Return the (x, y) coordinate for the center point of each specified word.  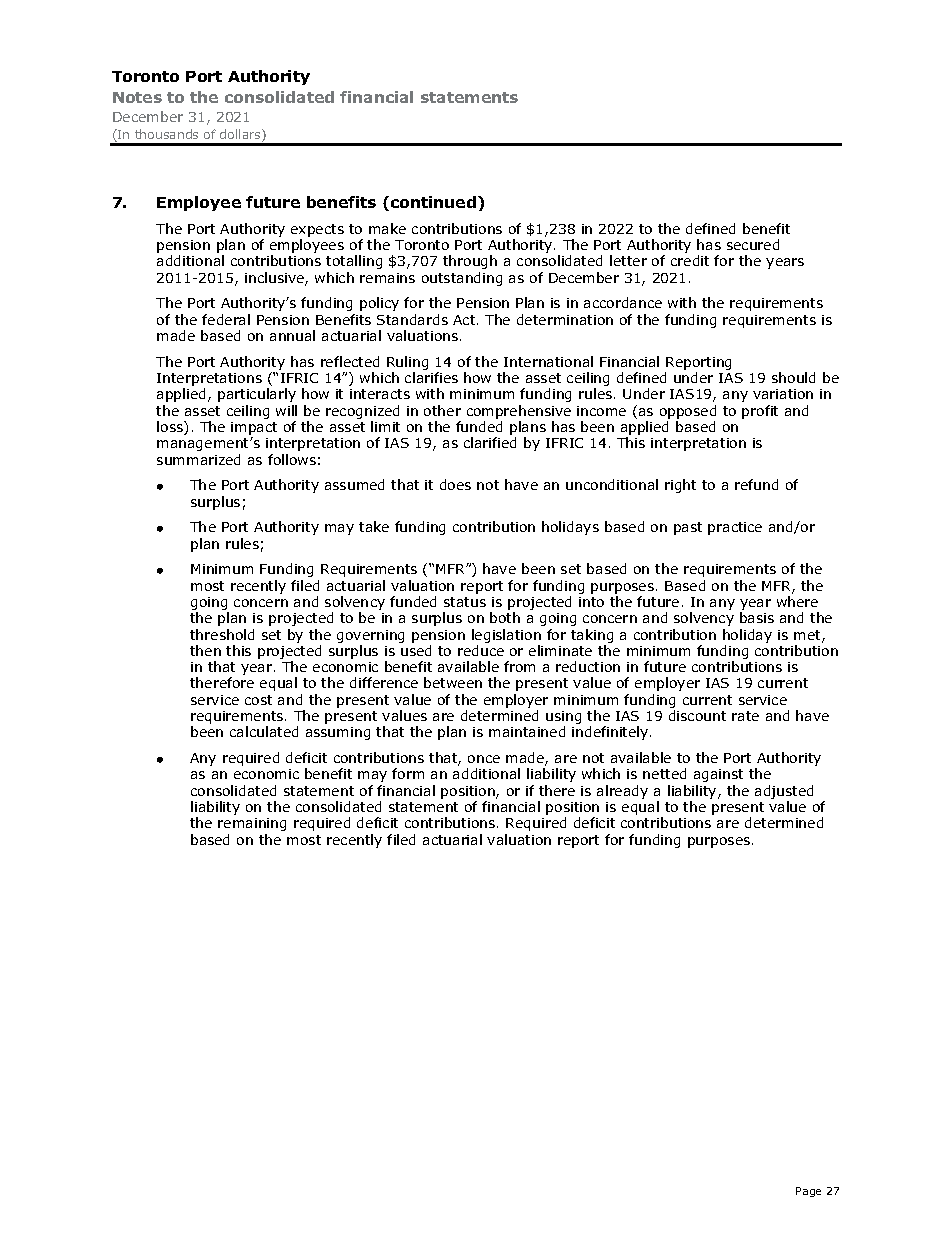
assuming (338, 733)
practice (735, 528)
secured (753, 244)
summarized (198, 459)
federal (226, 319)
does (455, 484)
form (408, 773)
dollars (241, 135)
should (793, 377)
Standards (412, 319)
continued (433, 202)
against (718, 775)
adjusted (784, 793)
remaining (252, 824)
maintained (527, 731)
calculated (264, 731)
